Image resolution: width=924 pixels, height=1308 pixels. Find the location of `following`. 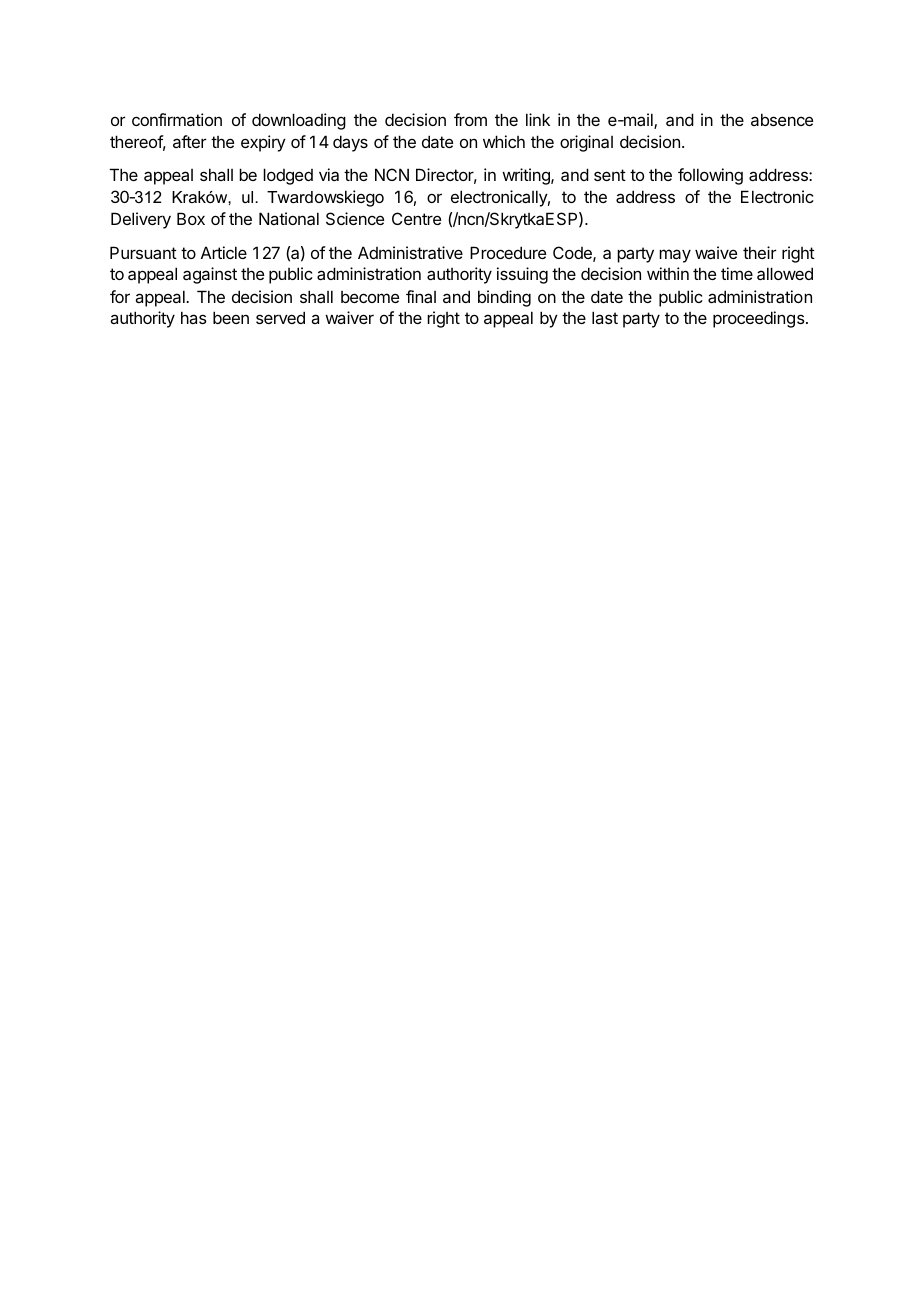

following is located at coordinates (710, 176).
